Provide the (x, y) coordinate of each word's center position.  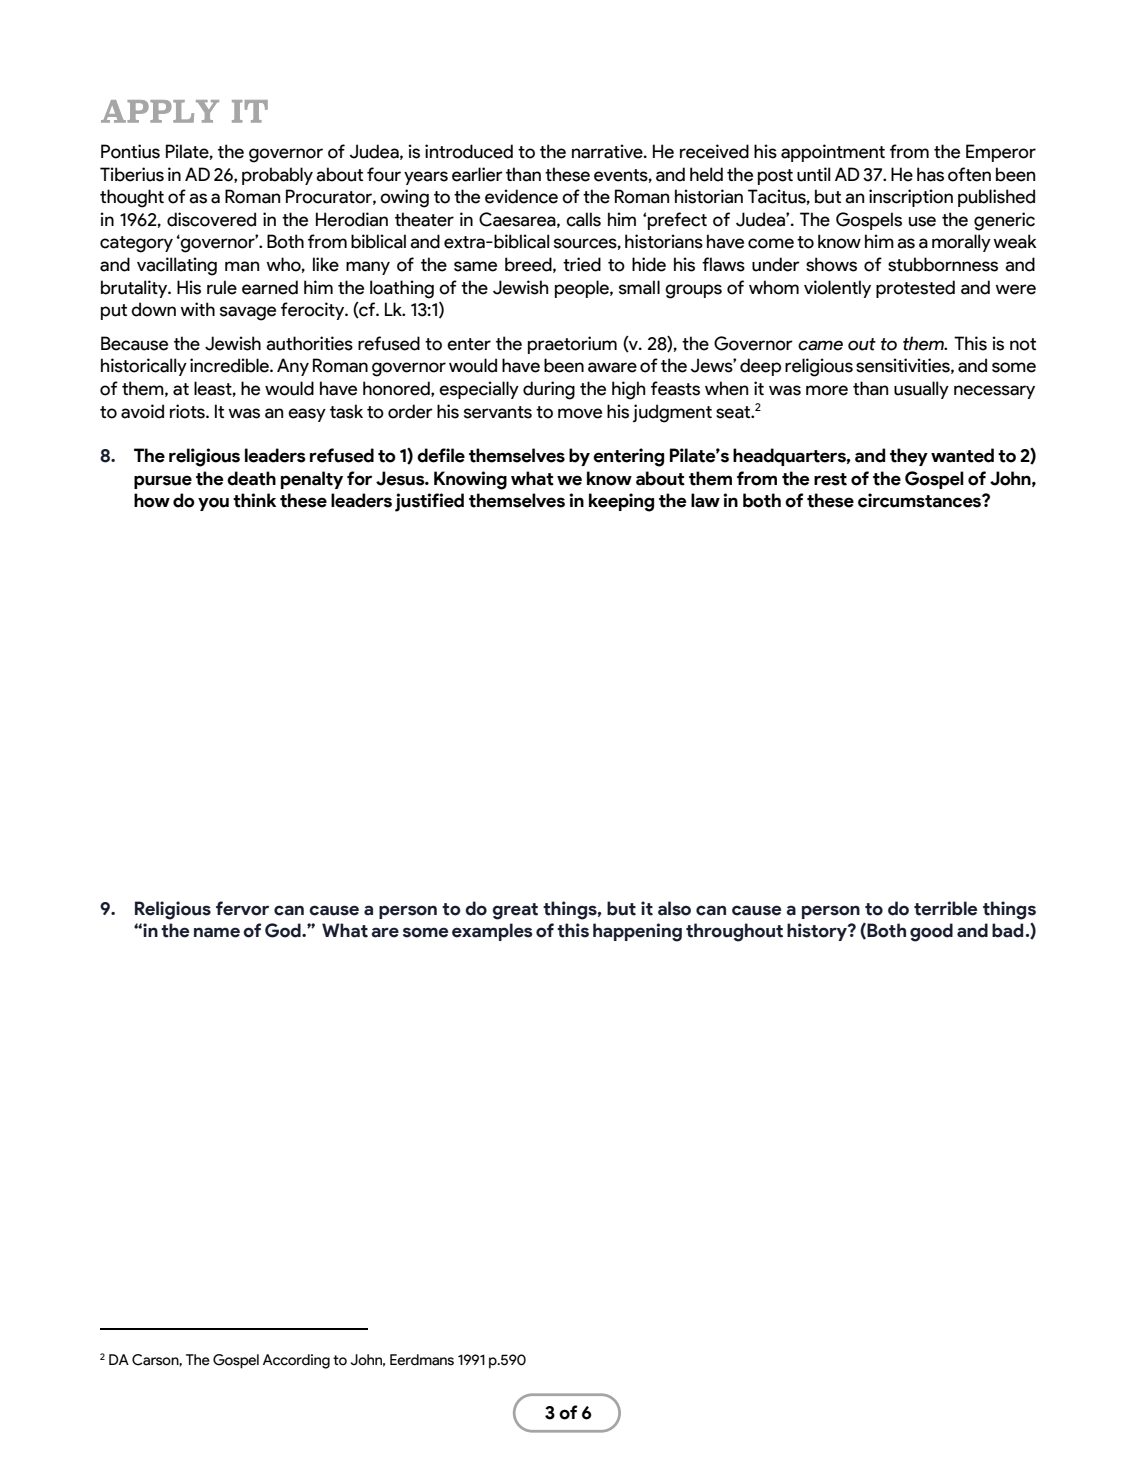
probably (277, 176)
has (930, 174)
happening (637, 932)
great (515, 911)
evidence (521, 196)
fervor (242, 908)
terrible (945, 908)
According (296, 1361)
